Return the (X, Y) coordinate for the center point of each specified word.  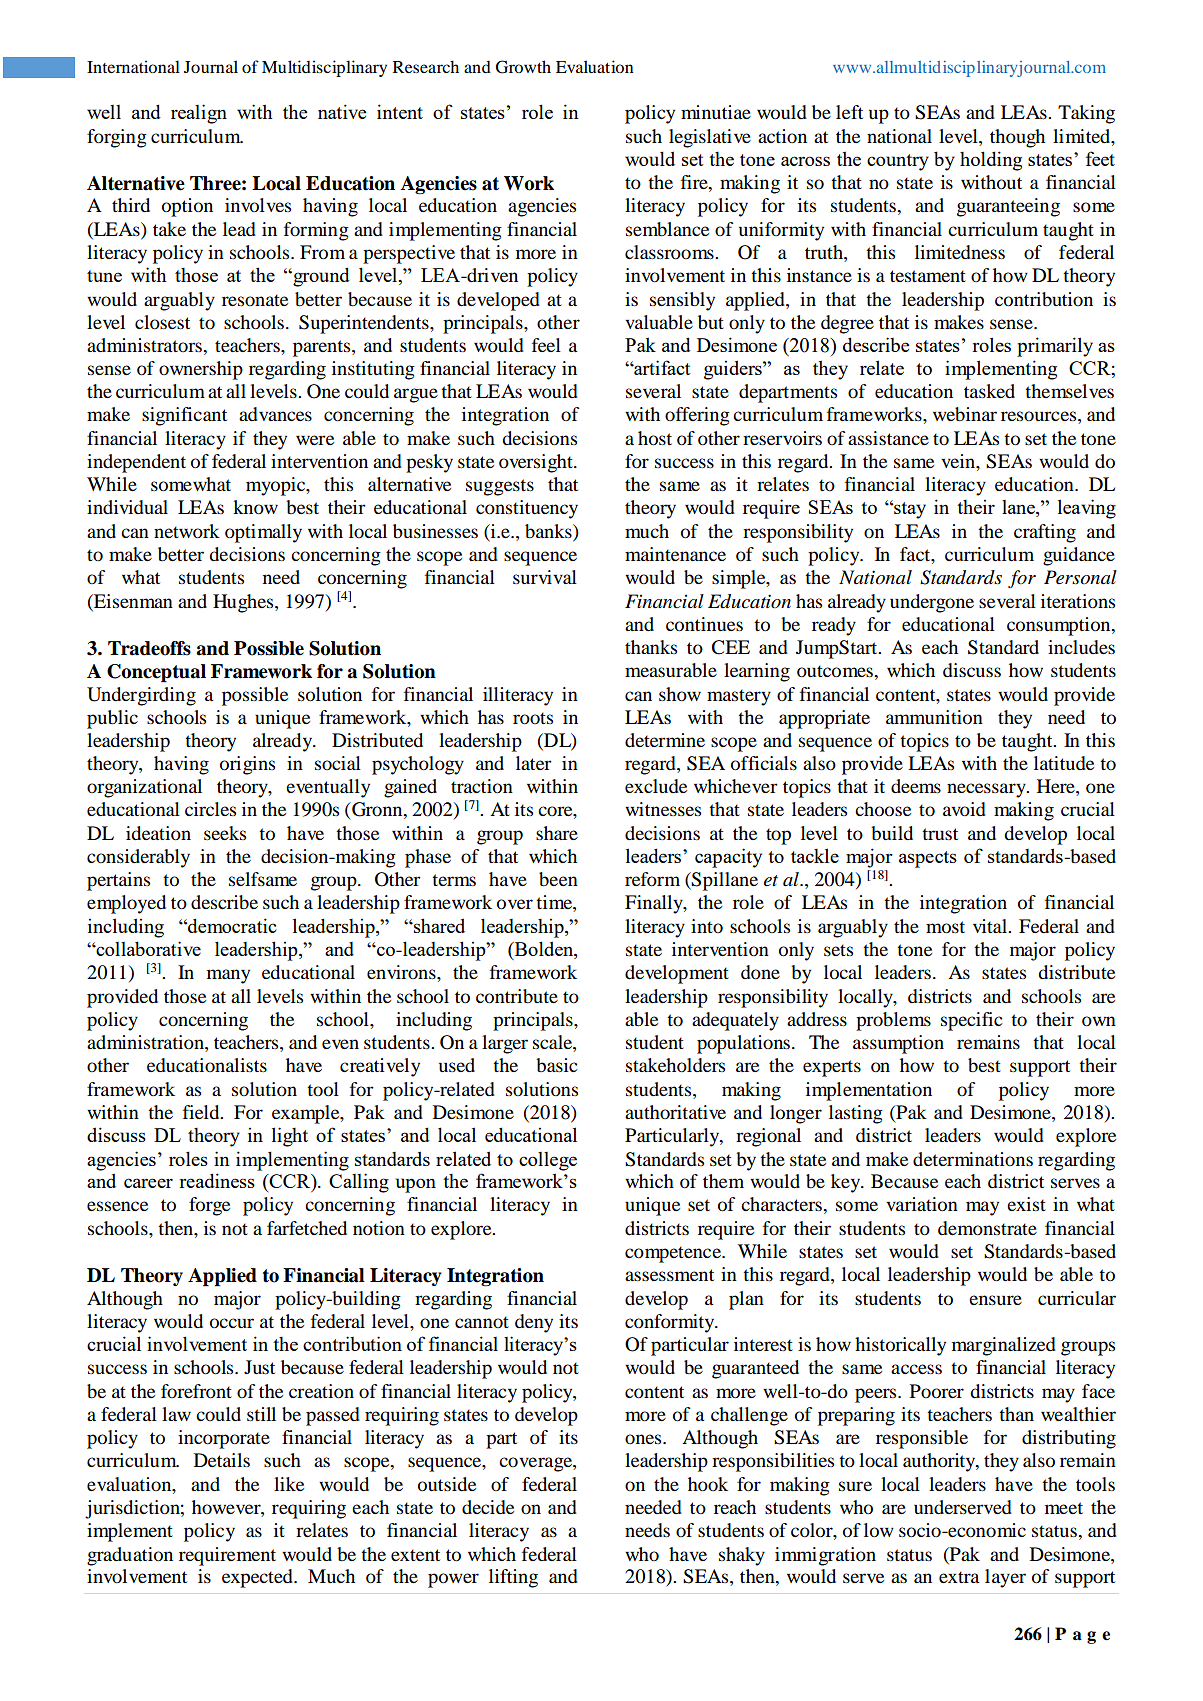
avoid (964, 809)
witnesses (663, 809)
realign (199, 114)
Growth (523, 67)
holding (991, 161)
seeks (225, 833)
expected (258, 1578)
